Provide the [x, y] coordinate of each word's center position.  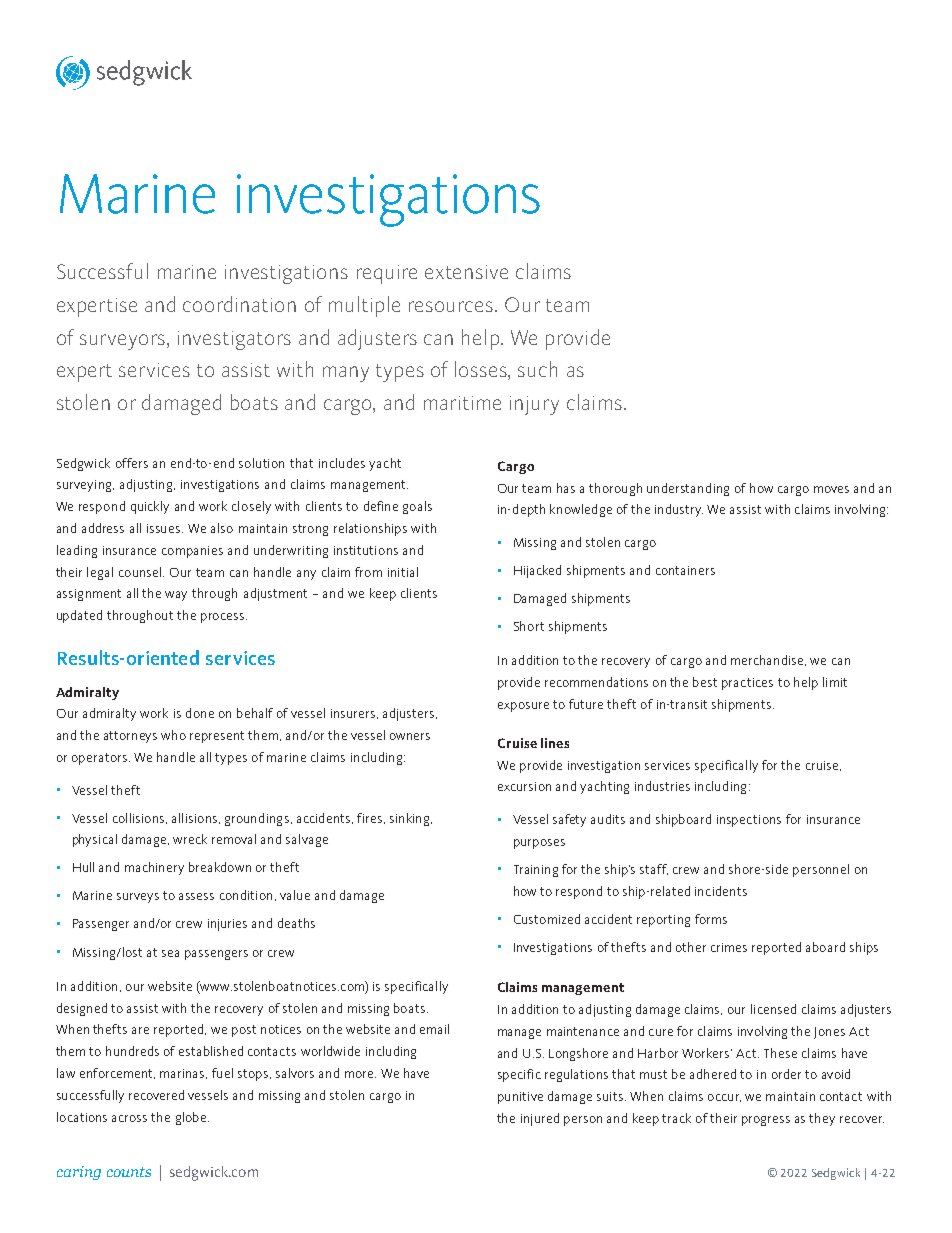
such [537, 369]
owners [410, 736]
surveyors [124, 342]
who [173, 735]
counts [129, 1172]
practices [747, 684]
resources [452, 306]
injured [540, 1119]
